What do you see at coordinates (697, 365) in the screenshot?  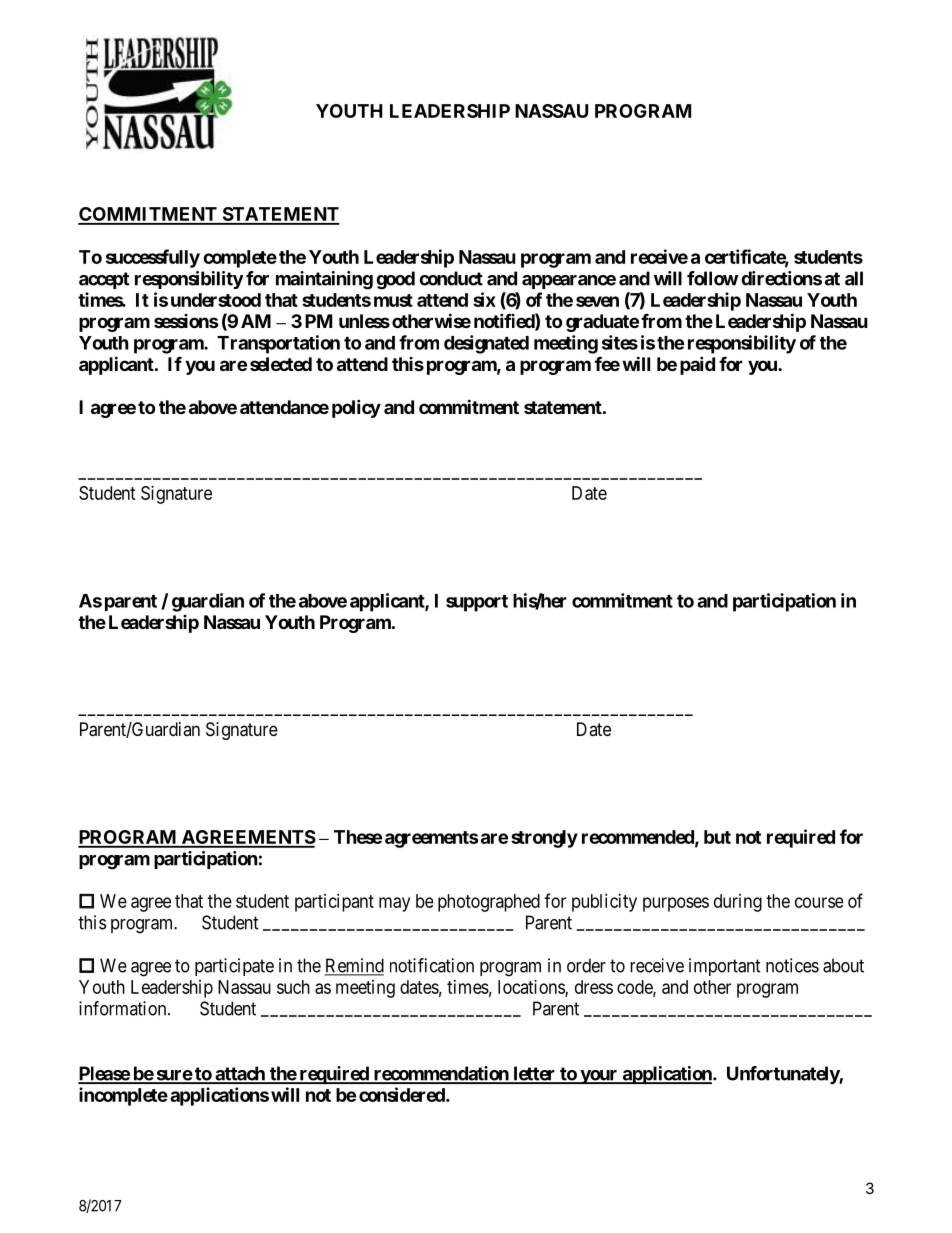 I see `paid` at bounding box center [697, 365].
